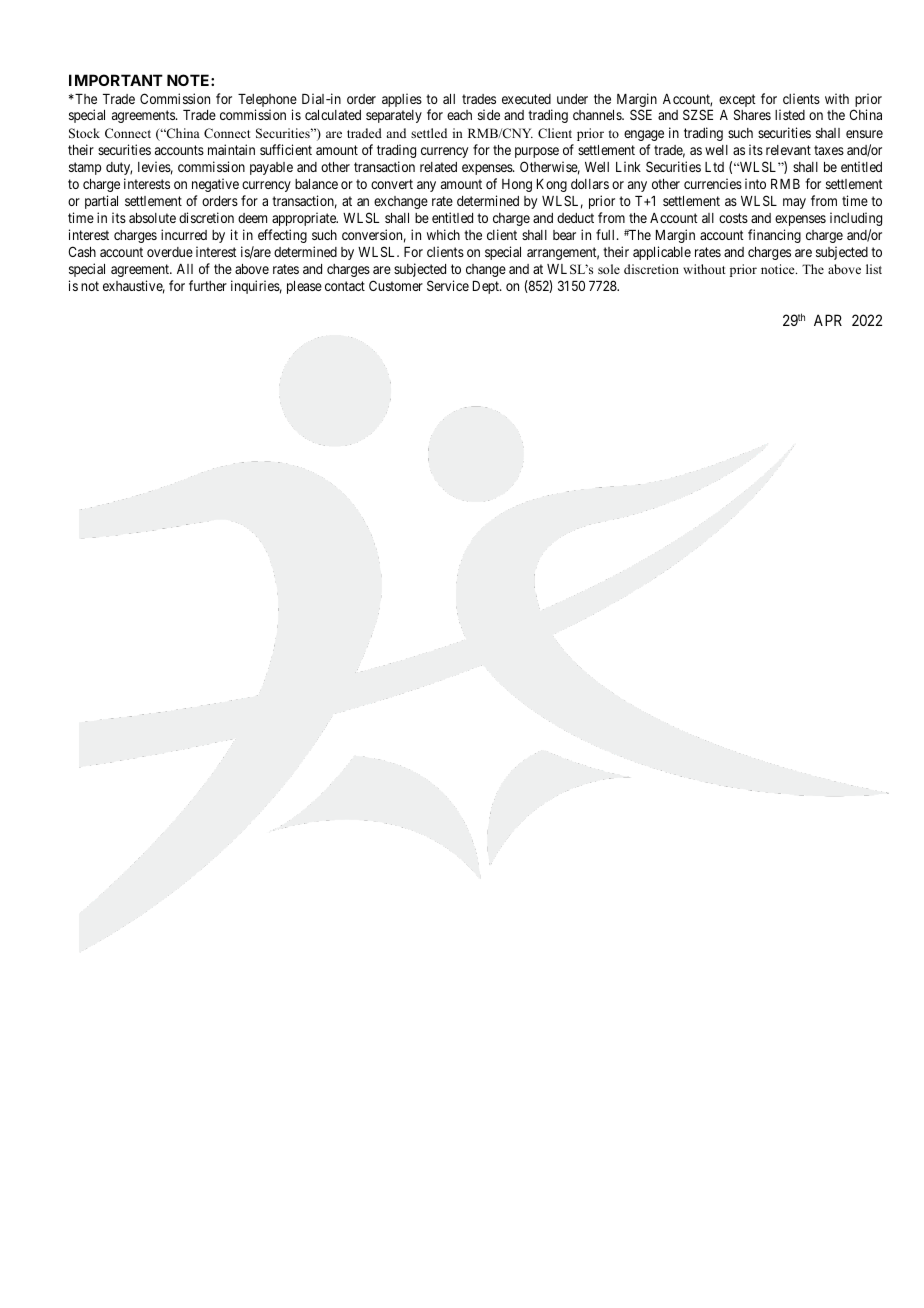 Image resolution: width=924 pixels, height=1308 pixels. I want to click on which, so click(443, 234).
